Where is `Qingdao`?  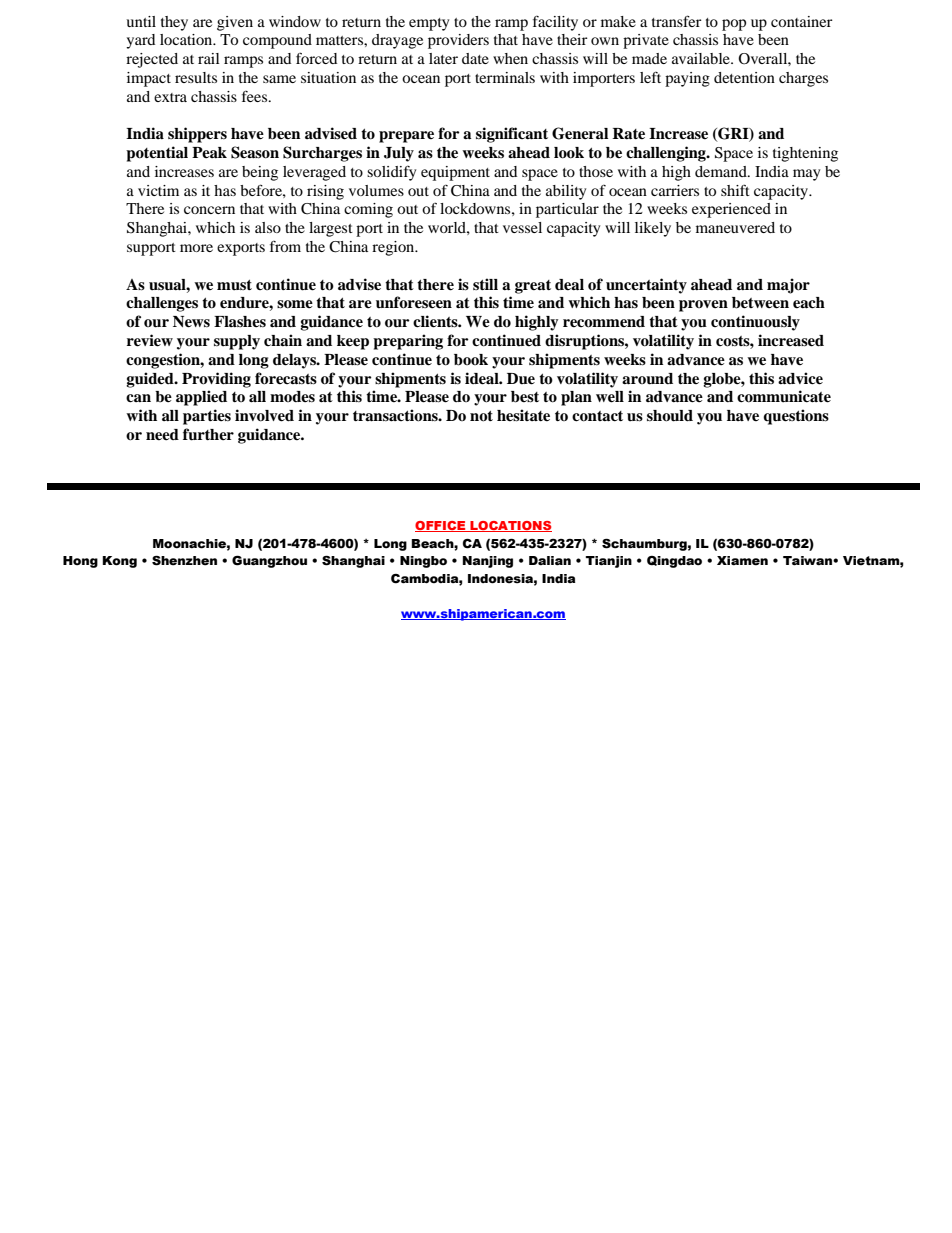
Qingdao is located at coordinates (674, 562).
